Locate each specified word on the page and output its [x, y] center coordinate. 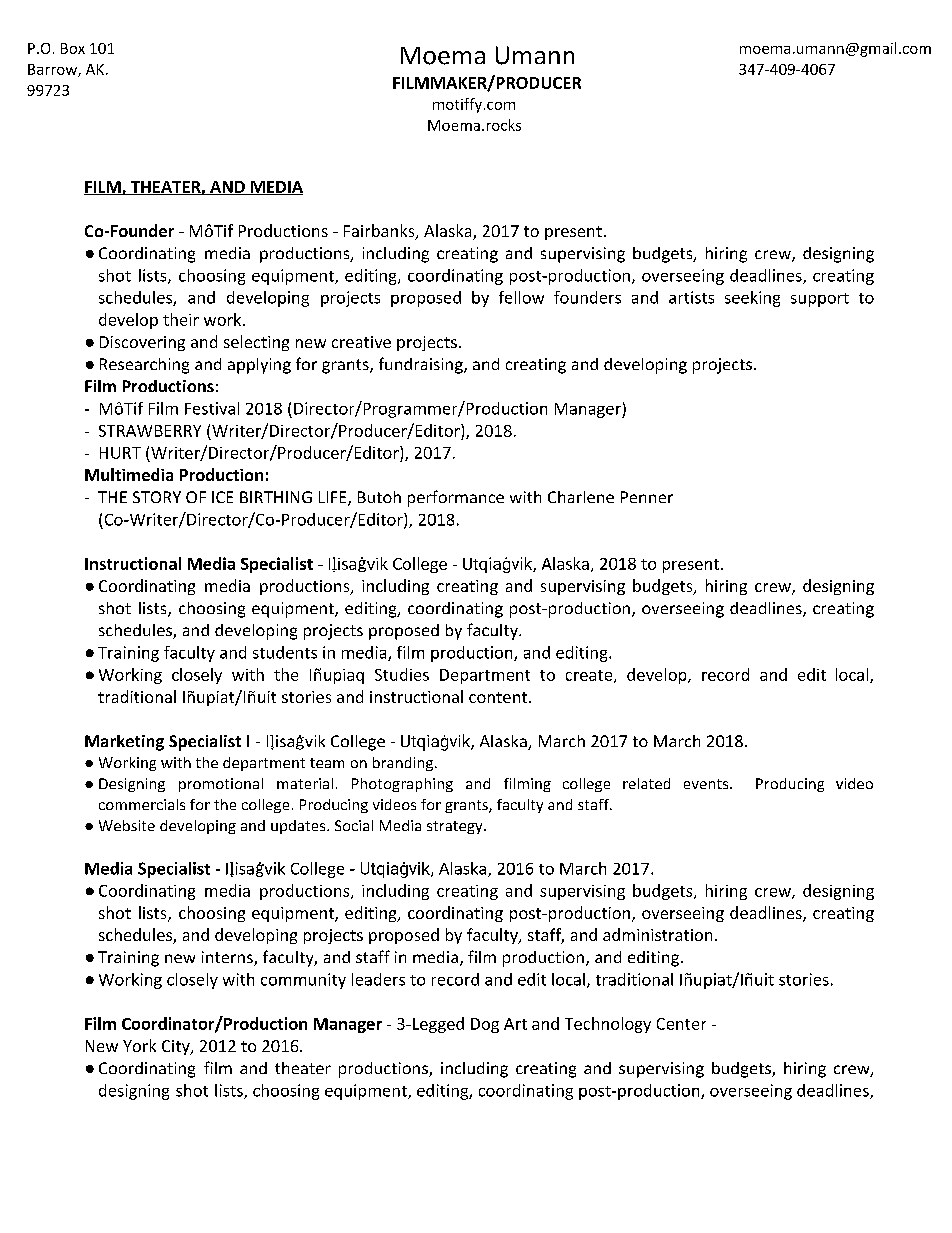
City [177, 1047]
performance [456, 498]
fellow [521, 297]
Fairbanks [380, 232]
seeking [752, 299]
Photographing [402, 785]
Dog [485, 1025]
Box [73, 48]
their [181, 319]
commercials [142, 804]
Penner [647, 497]
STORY [157, 497]
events [707, 784]
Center [681, 1024]
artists [691, 297]
